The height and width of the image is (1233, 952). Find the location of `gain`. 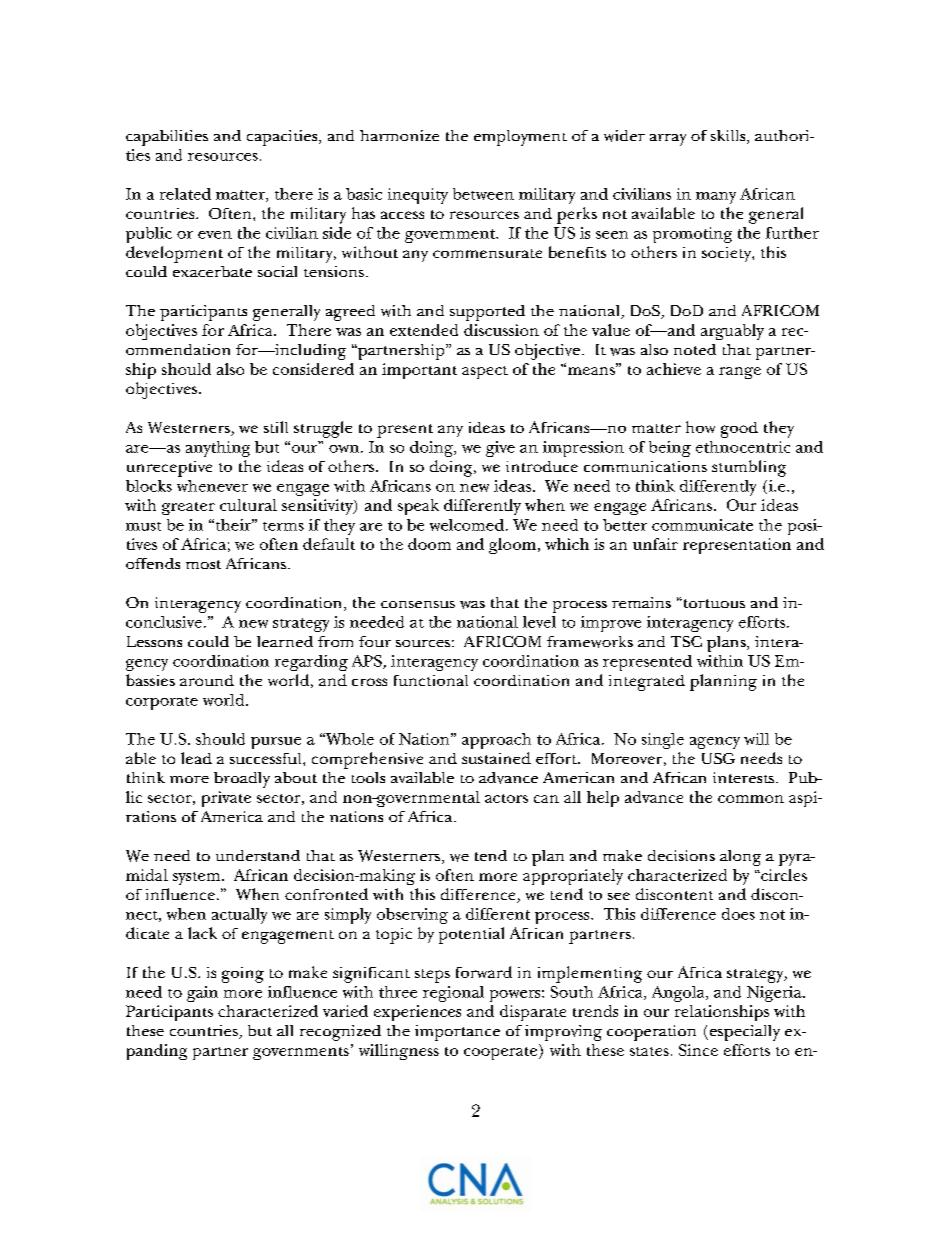

gain is located at coordinates (202, 994).
